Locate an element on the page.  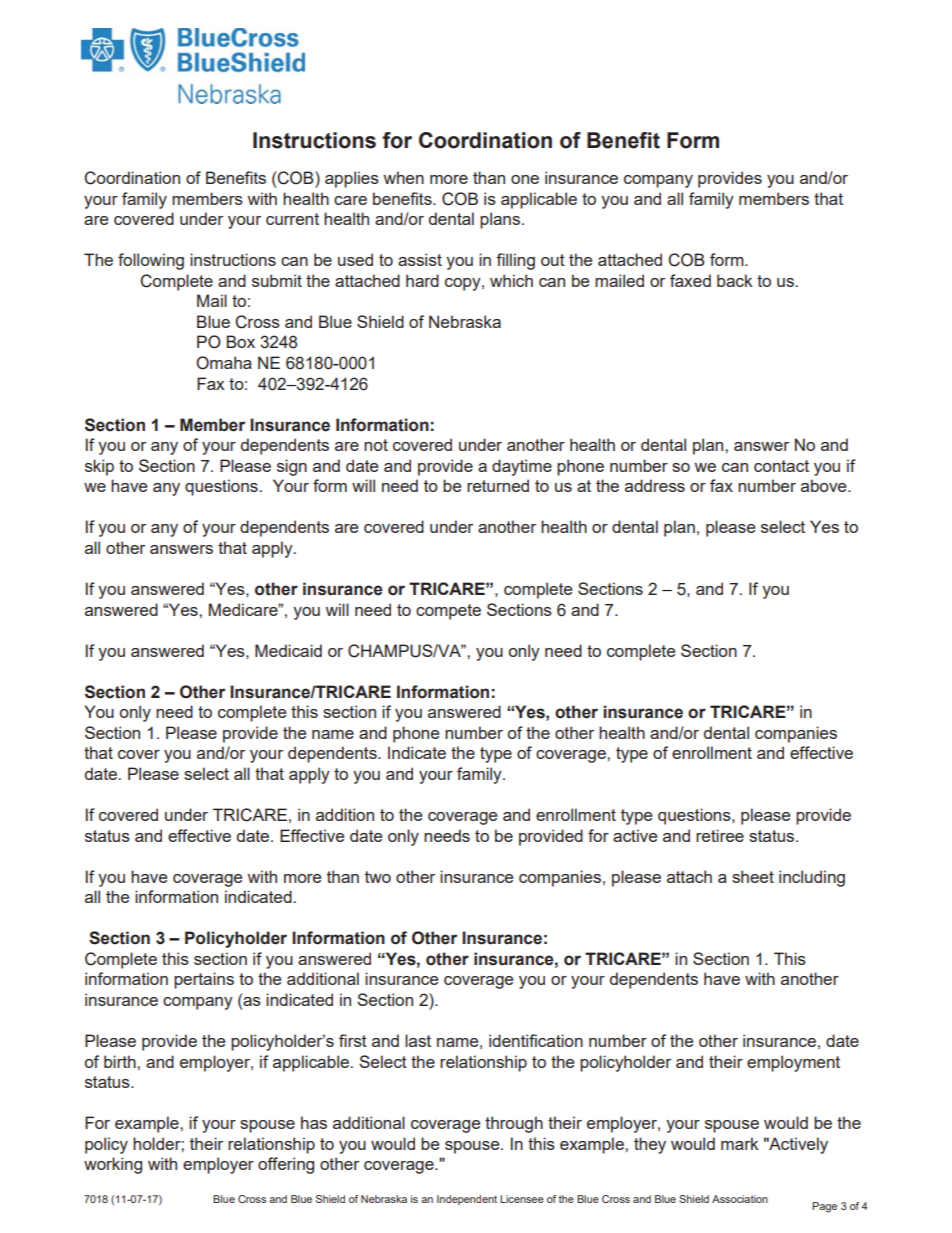
following is located at coordinates (151, 261).
